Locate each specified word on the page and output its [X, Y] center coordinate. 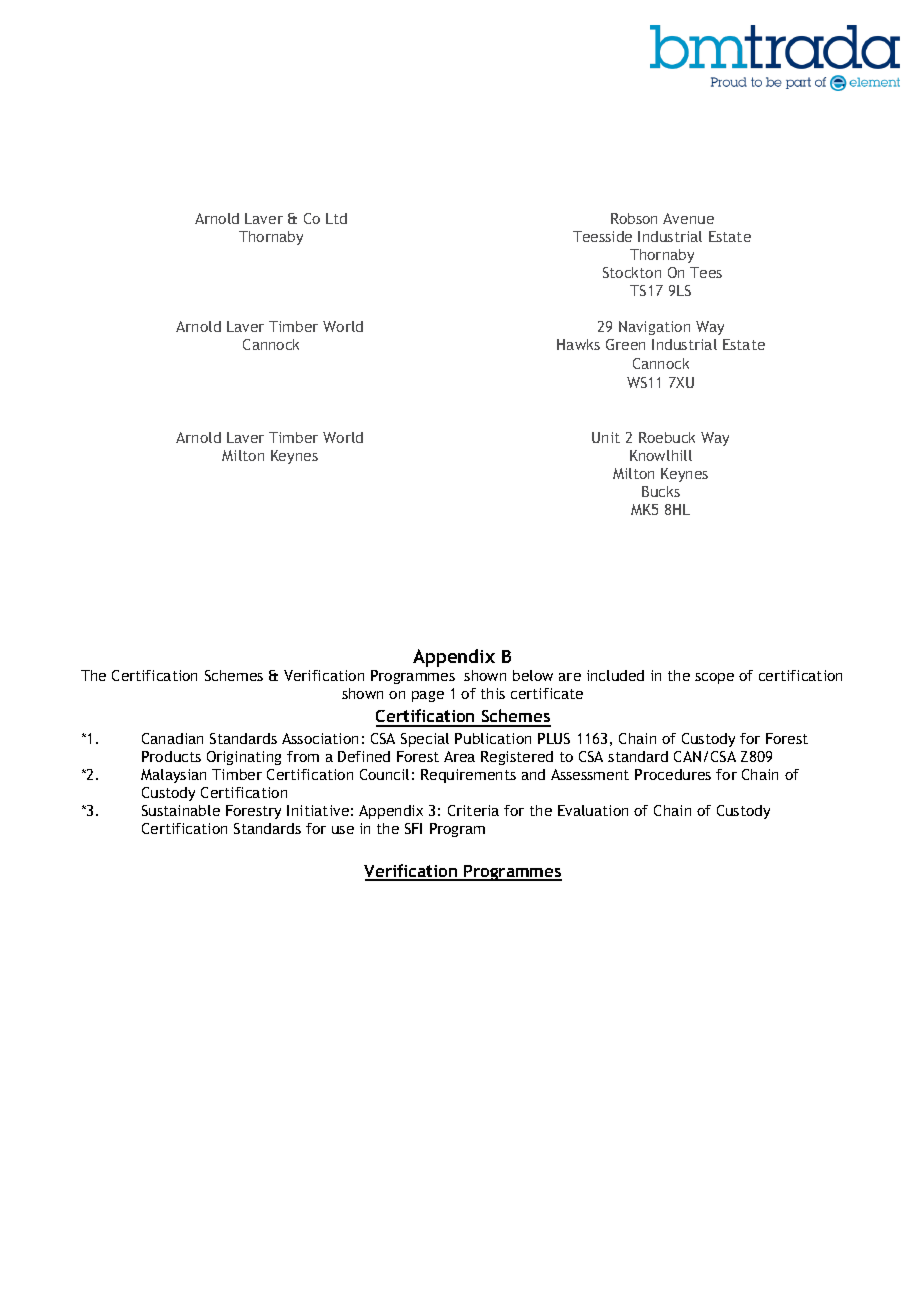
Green [625, 344]
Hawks [578, 344]
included [615, 675]
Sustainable [181, 810]
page [428, 696]
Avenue [688, 218]
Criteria [473, 810]
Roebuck [667, 437]
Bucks [661, 491]
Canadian [172, 738]
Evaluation [593, 810]
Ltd [336, 218]
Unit [606, 437]
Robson [634, 218]
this [493, 693]
